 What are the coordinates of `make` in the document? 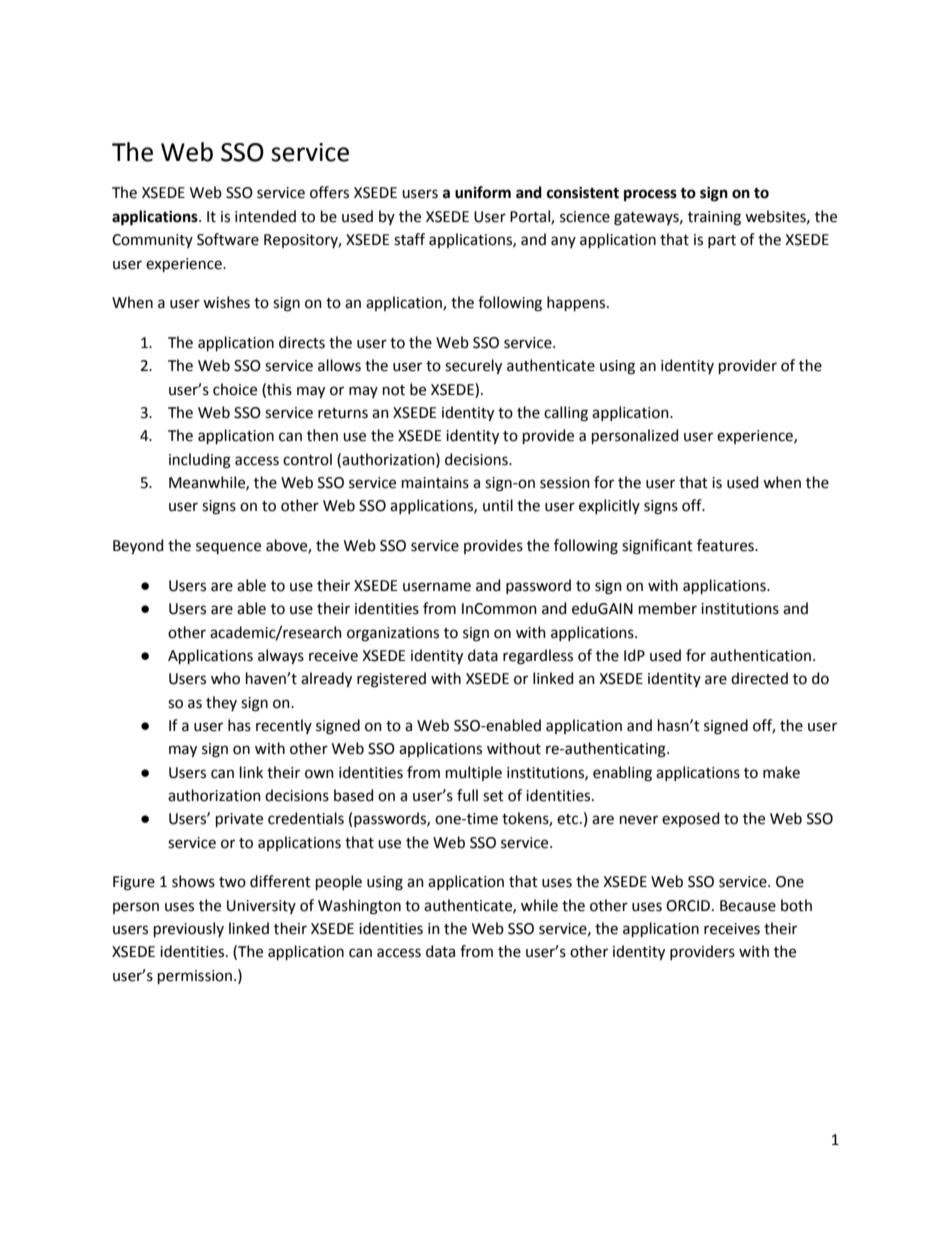 It's located at (781, 772).
